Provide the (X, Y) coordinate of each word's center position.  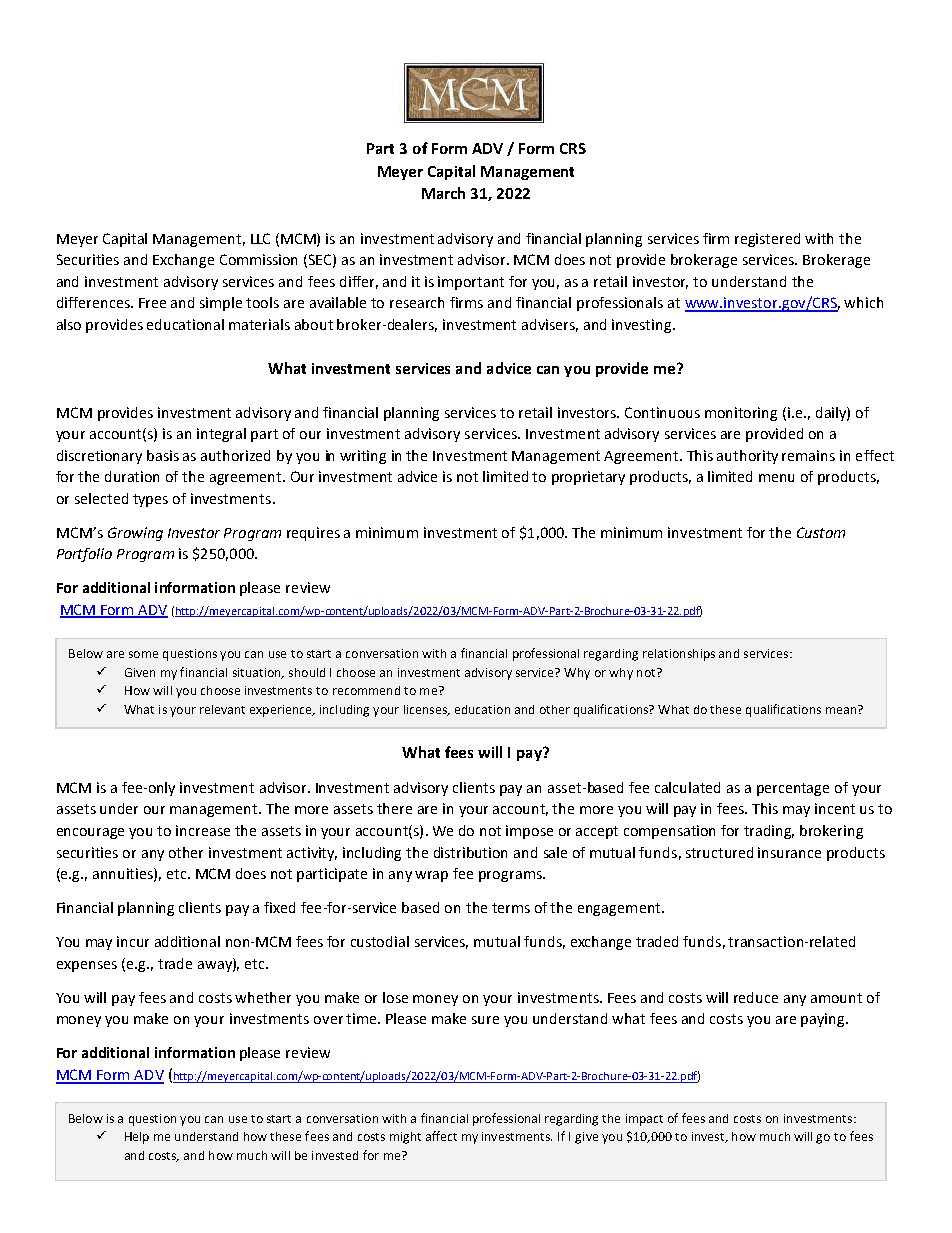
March (443, 193)
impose (529, 832)
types (150, 500)
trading (769, 832)
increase (203, 830)
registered (767, 240)
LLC (260, 238)
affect (441, 1136)
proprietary (588, 478)
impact (644, 1120)
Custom (821, 532)
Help (137, 1138)
